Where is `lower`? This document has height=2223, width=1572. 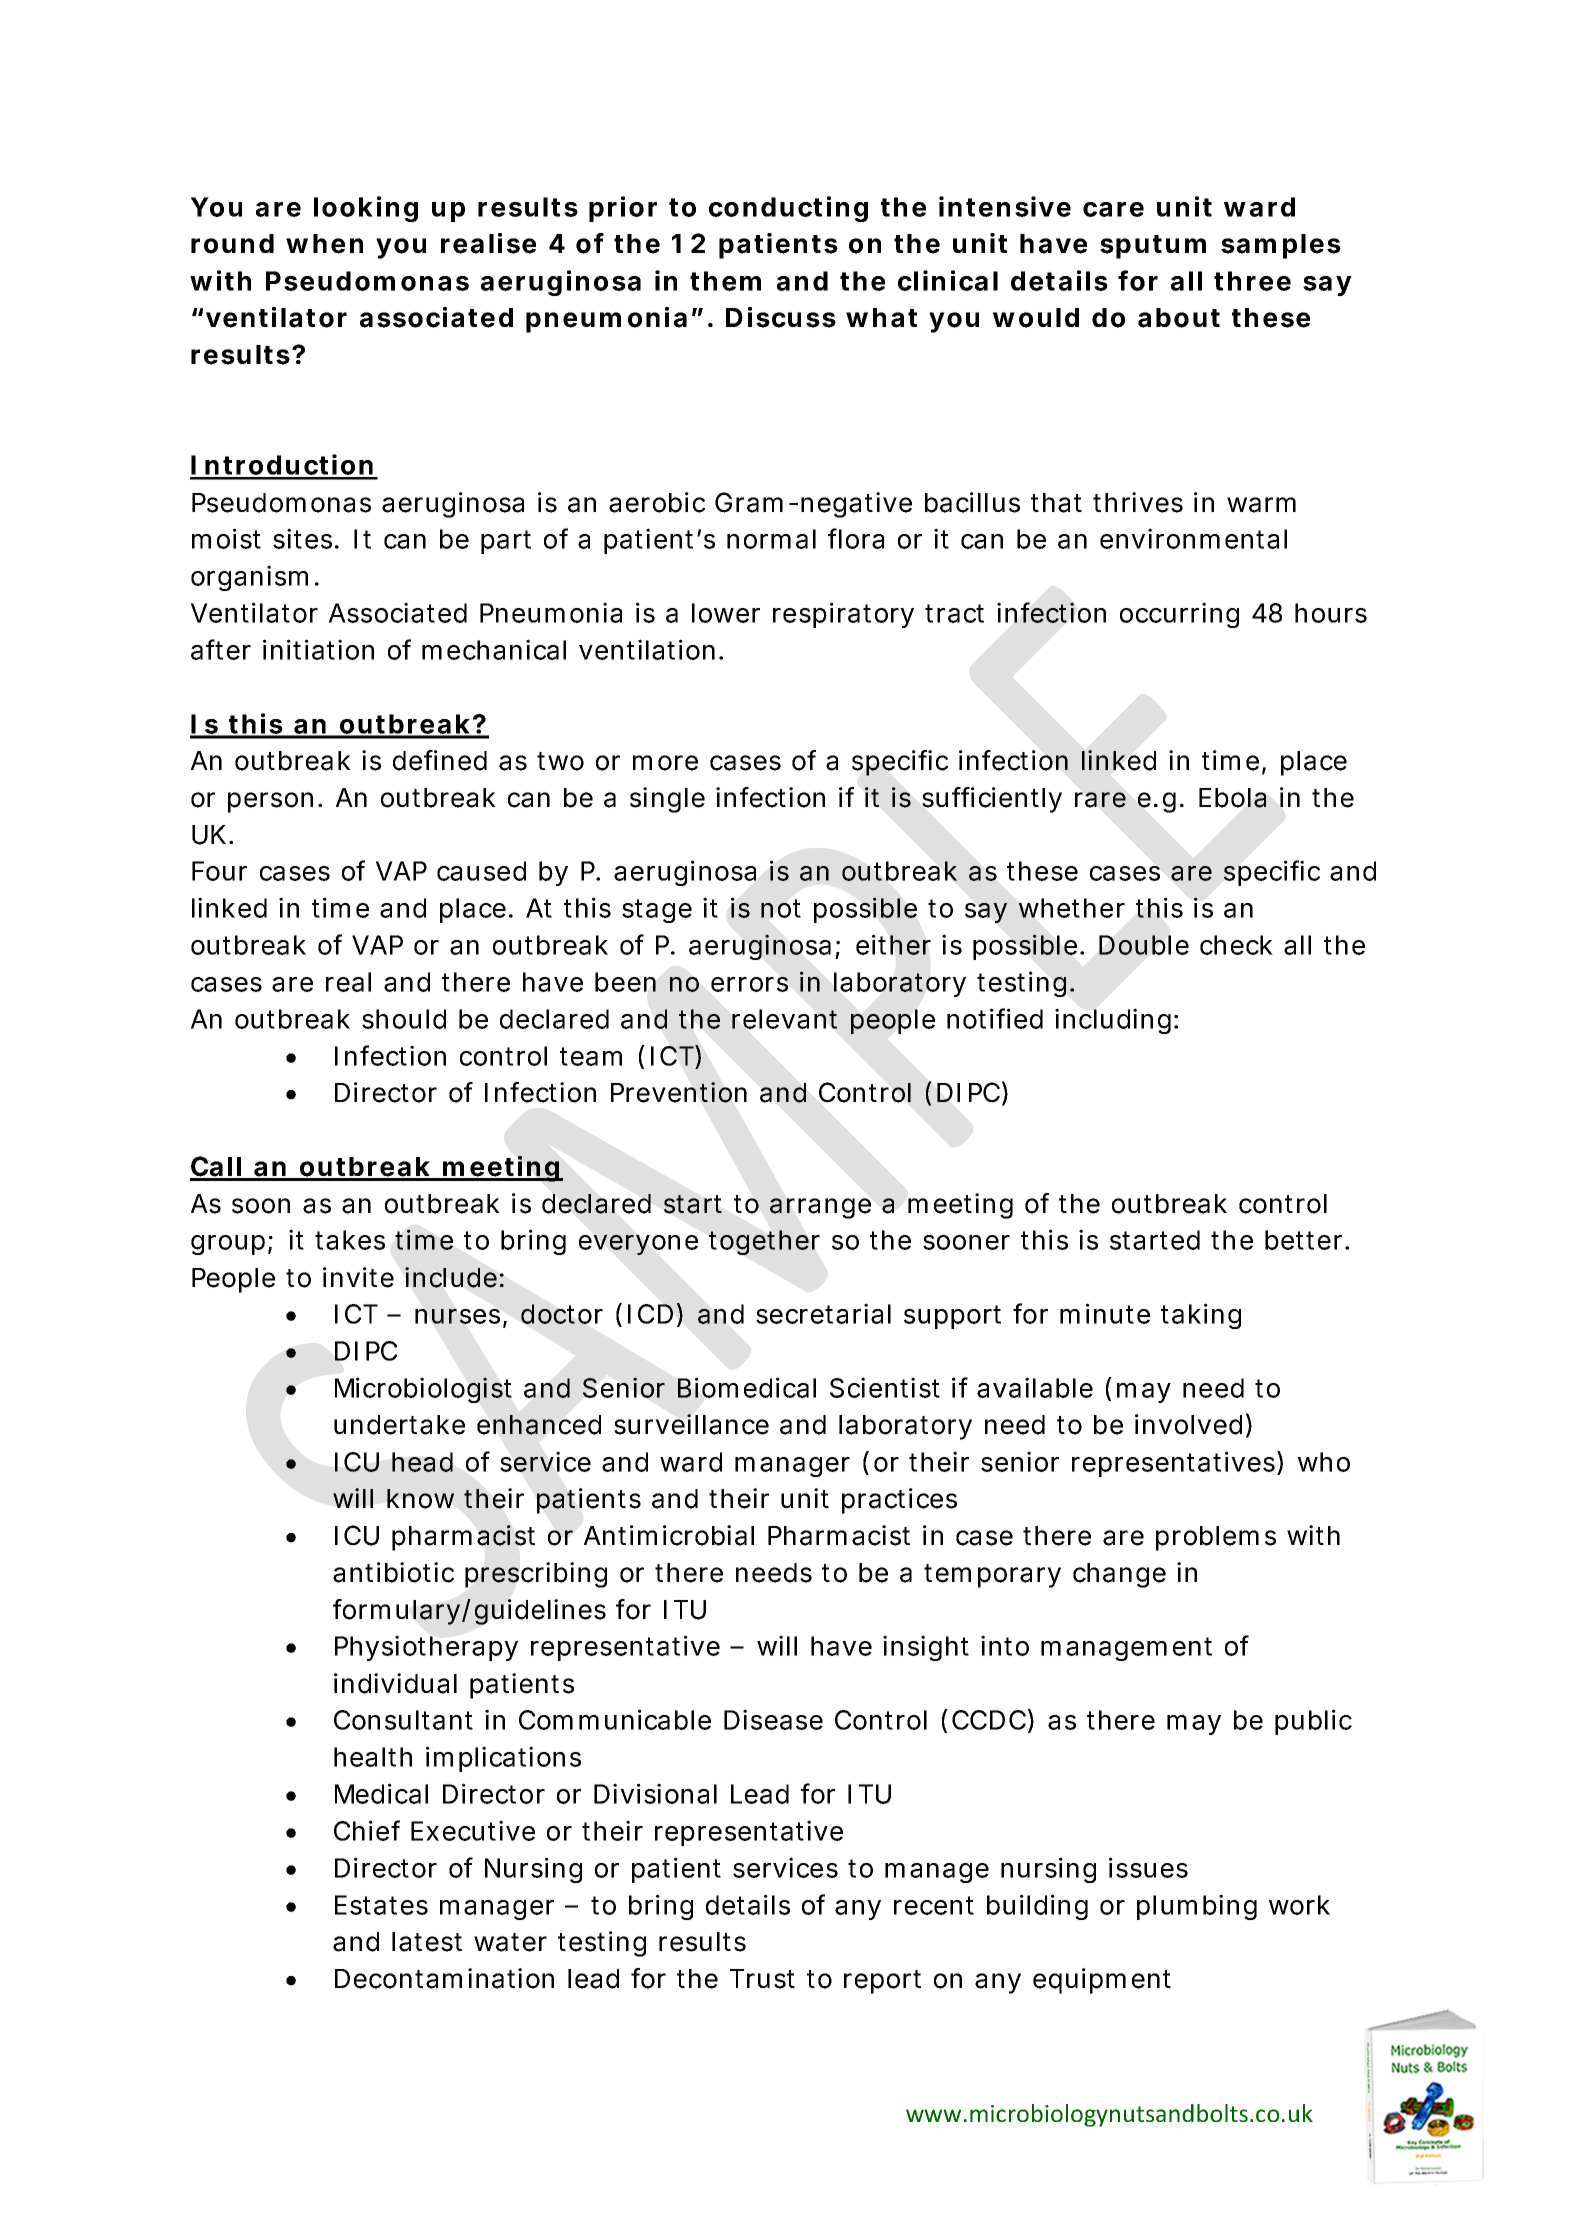 lower is located at coordinates (726, 613).
